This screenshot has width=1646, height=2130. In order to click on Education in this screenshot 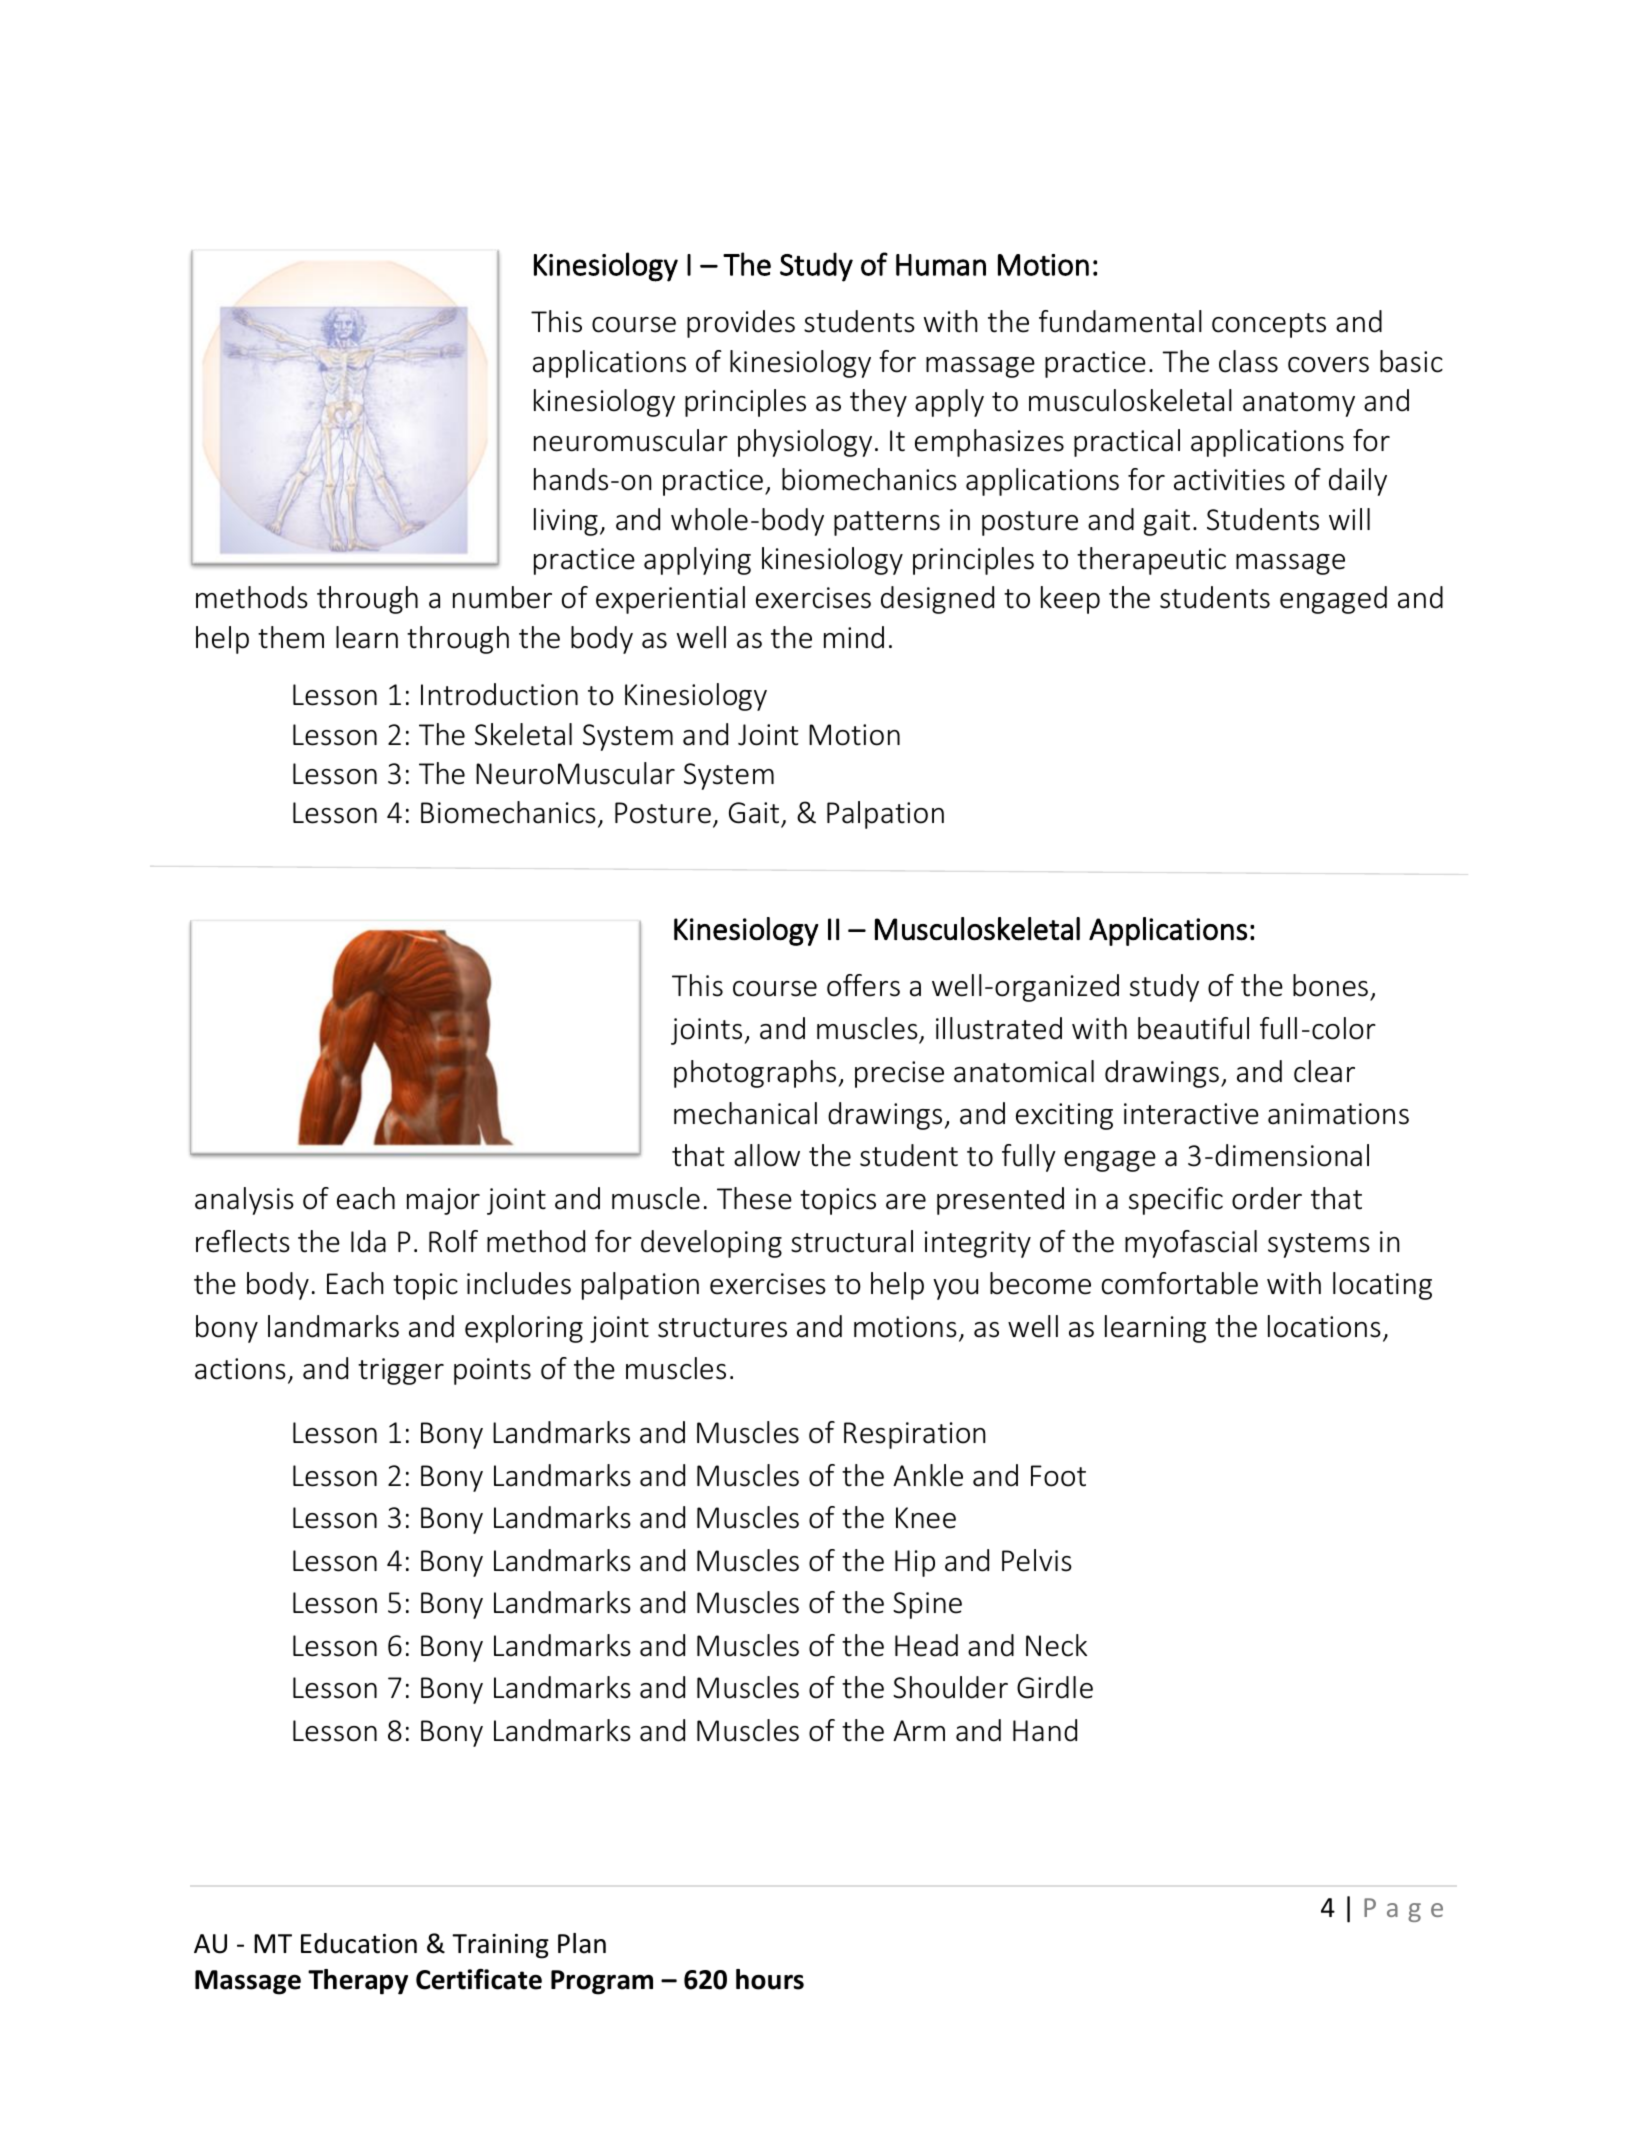, I will do `click(359, 1943)`.
